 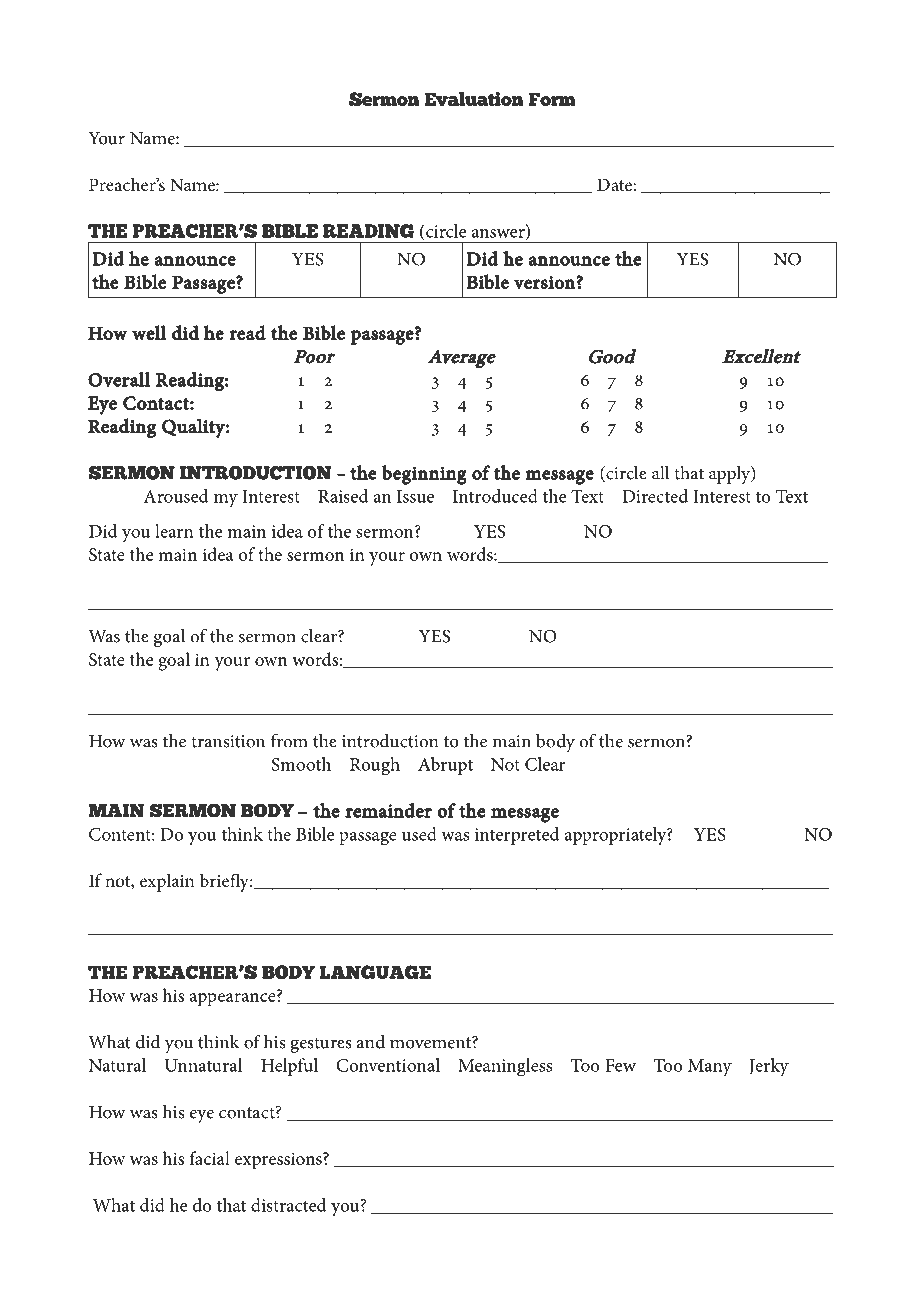 What do you see at coordinates (149, 332) in the screenshot?
I see `well` at bounding box center [149, 332].
